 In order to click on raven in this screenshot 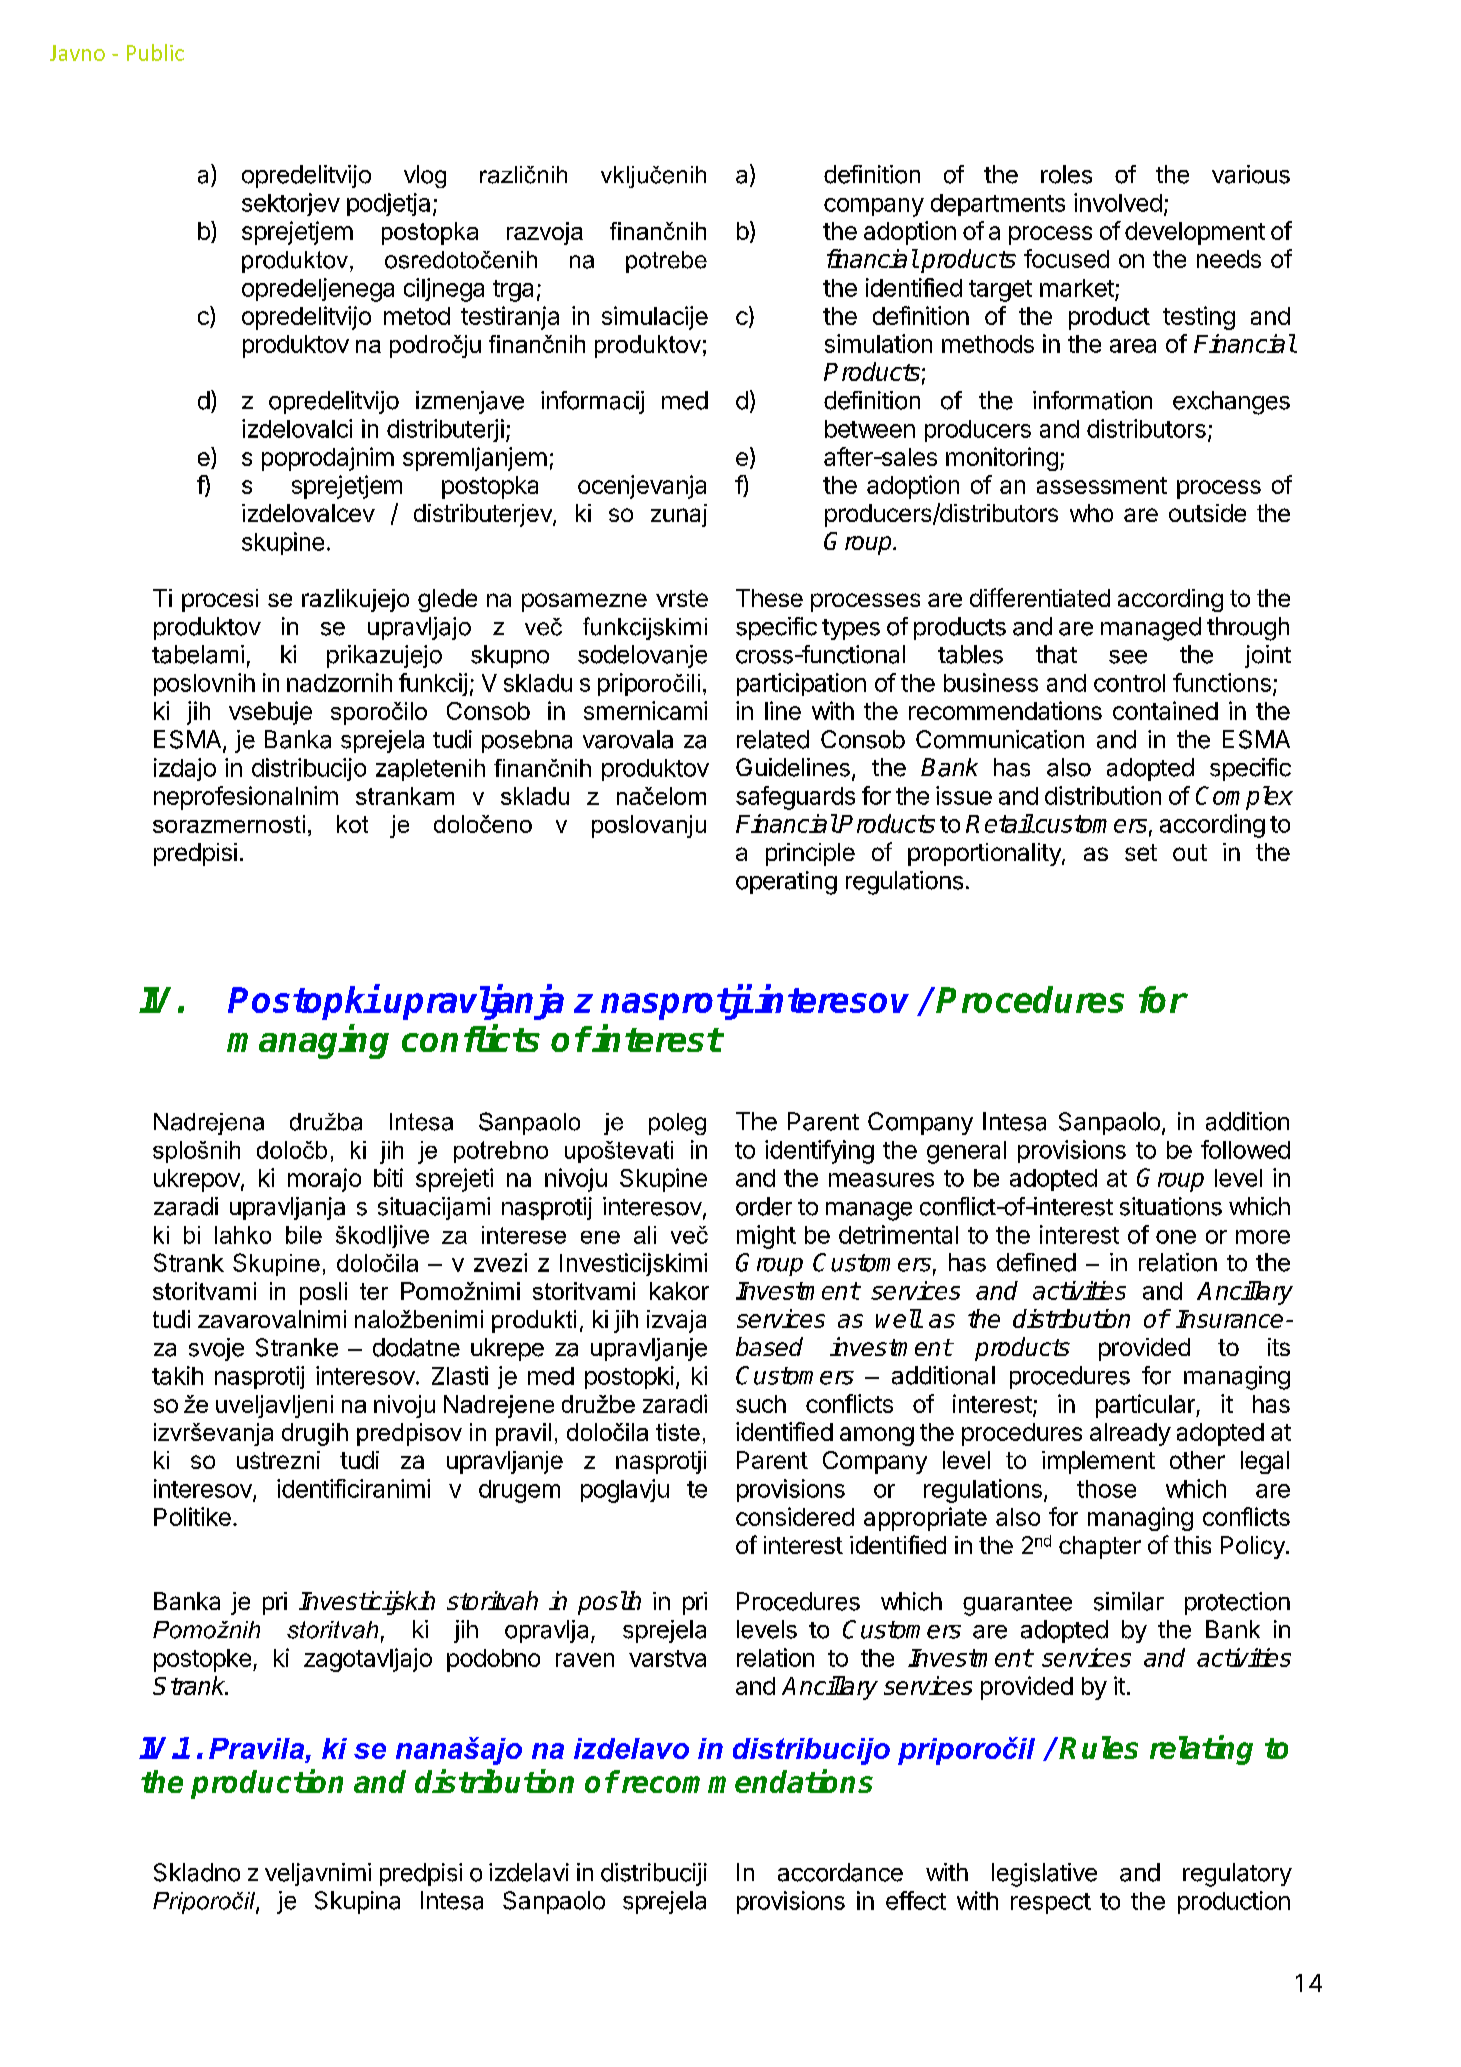, I will do `click(585, 1660)`.
